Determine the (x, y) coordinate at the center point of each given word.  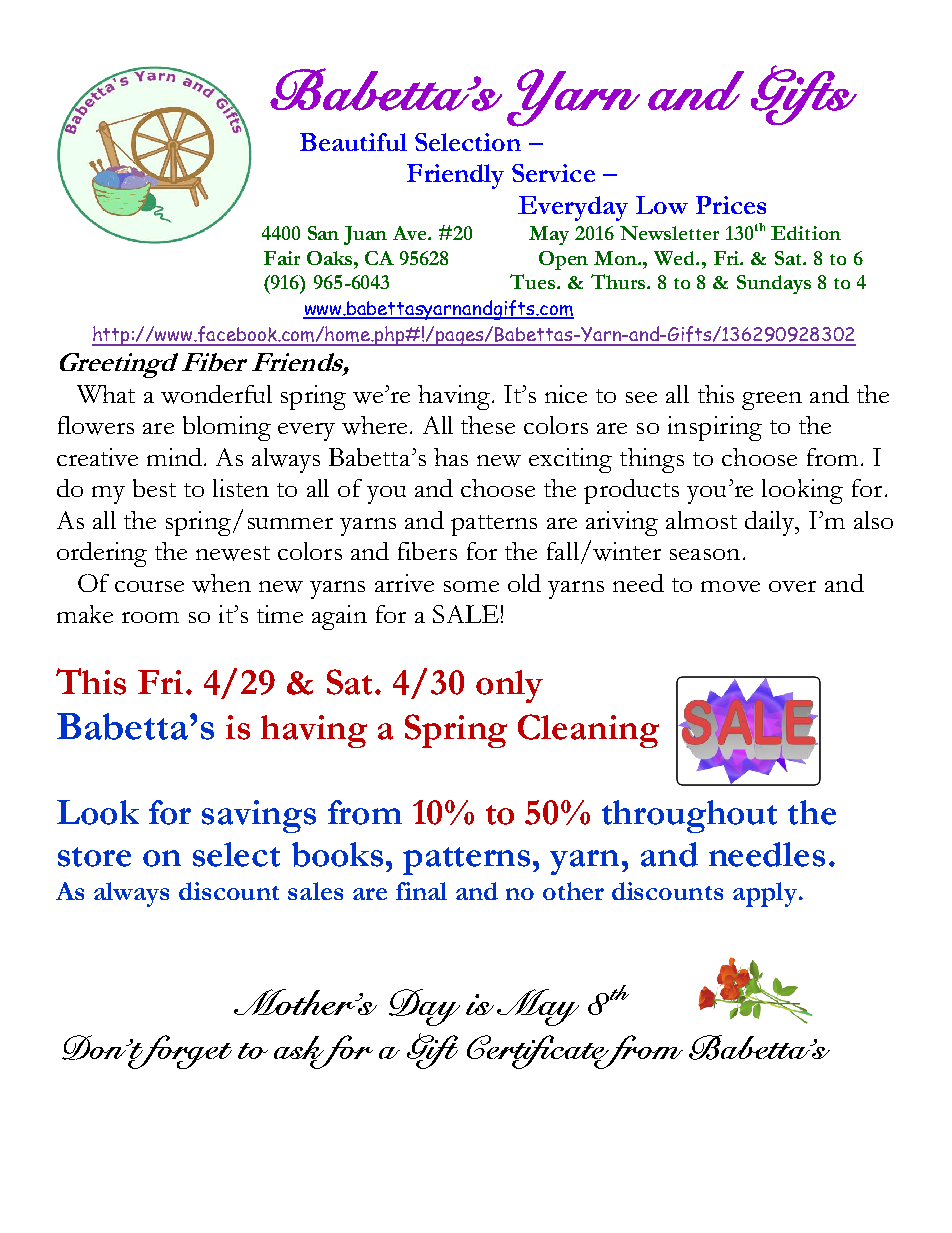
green (772, 401)
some (471, 586)
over (792, 586)
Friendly (455, 176)
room (150, 617)
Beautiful (353, 142)
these (488, 425)
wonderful (216, 394)
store (94, 857)
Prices (731, 205)
